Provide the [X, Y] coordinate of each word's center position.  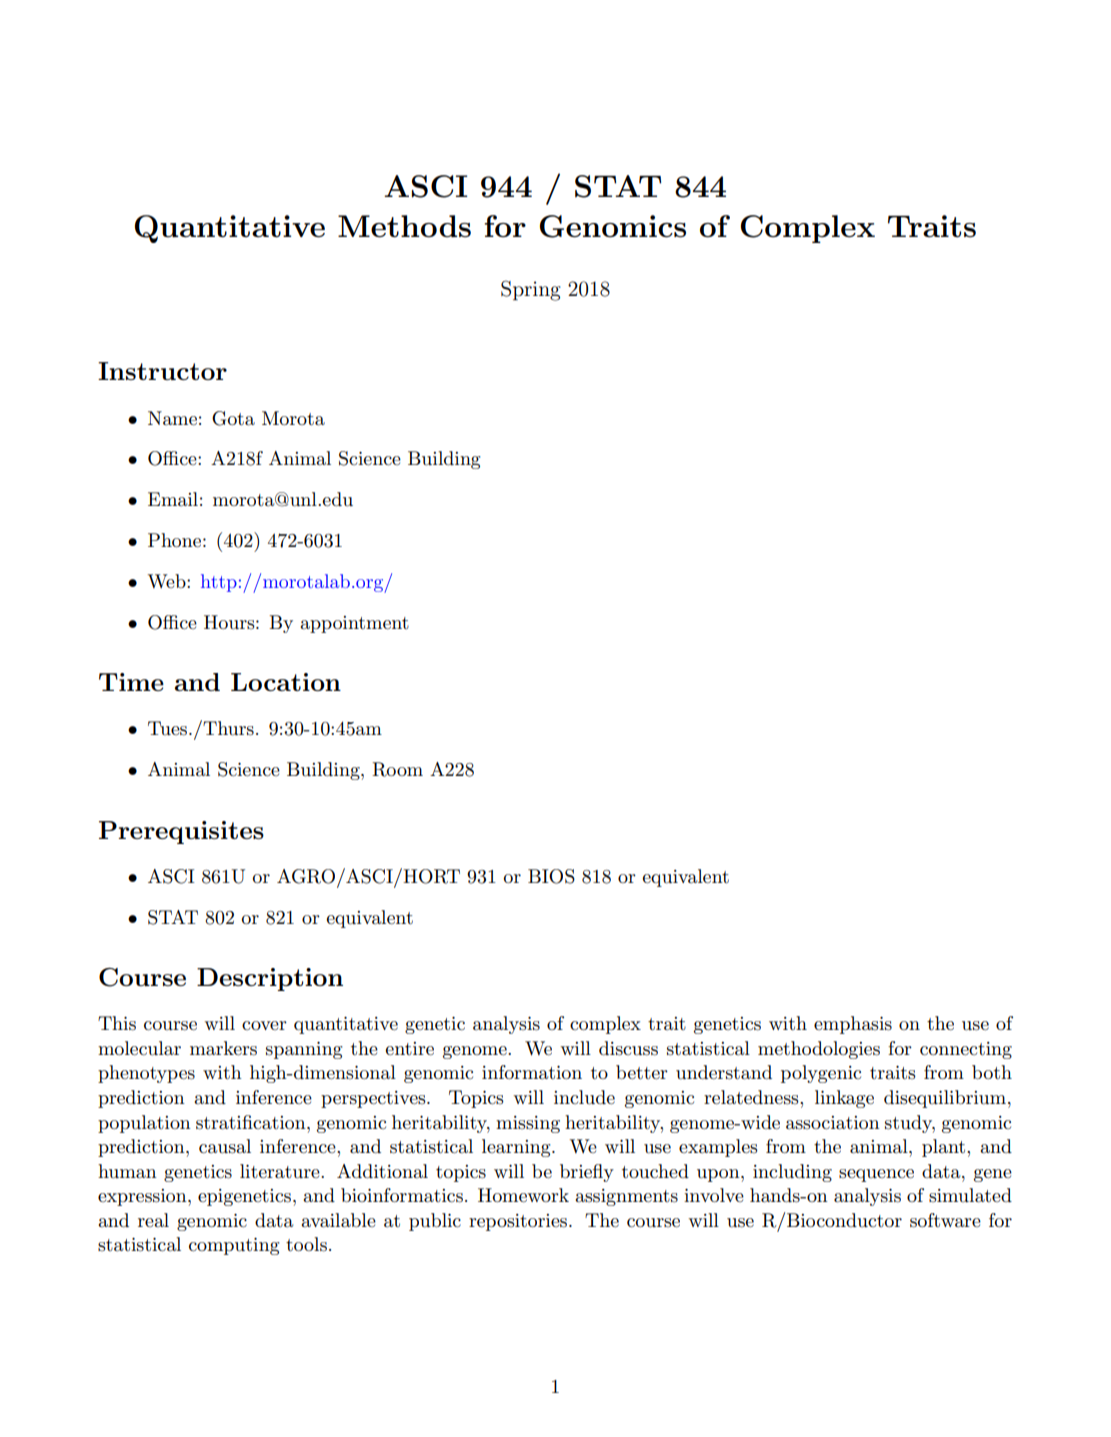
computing [234, 1246]
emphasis [853, 1025]
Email [173, 499]
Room [397, 769]
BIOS [551, 876]
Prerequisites [181, 832]
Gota [233, 418]
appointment [354, 624]
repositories [519, 1222]
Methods [404, 226]
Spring [531, 290]
